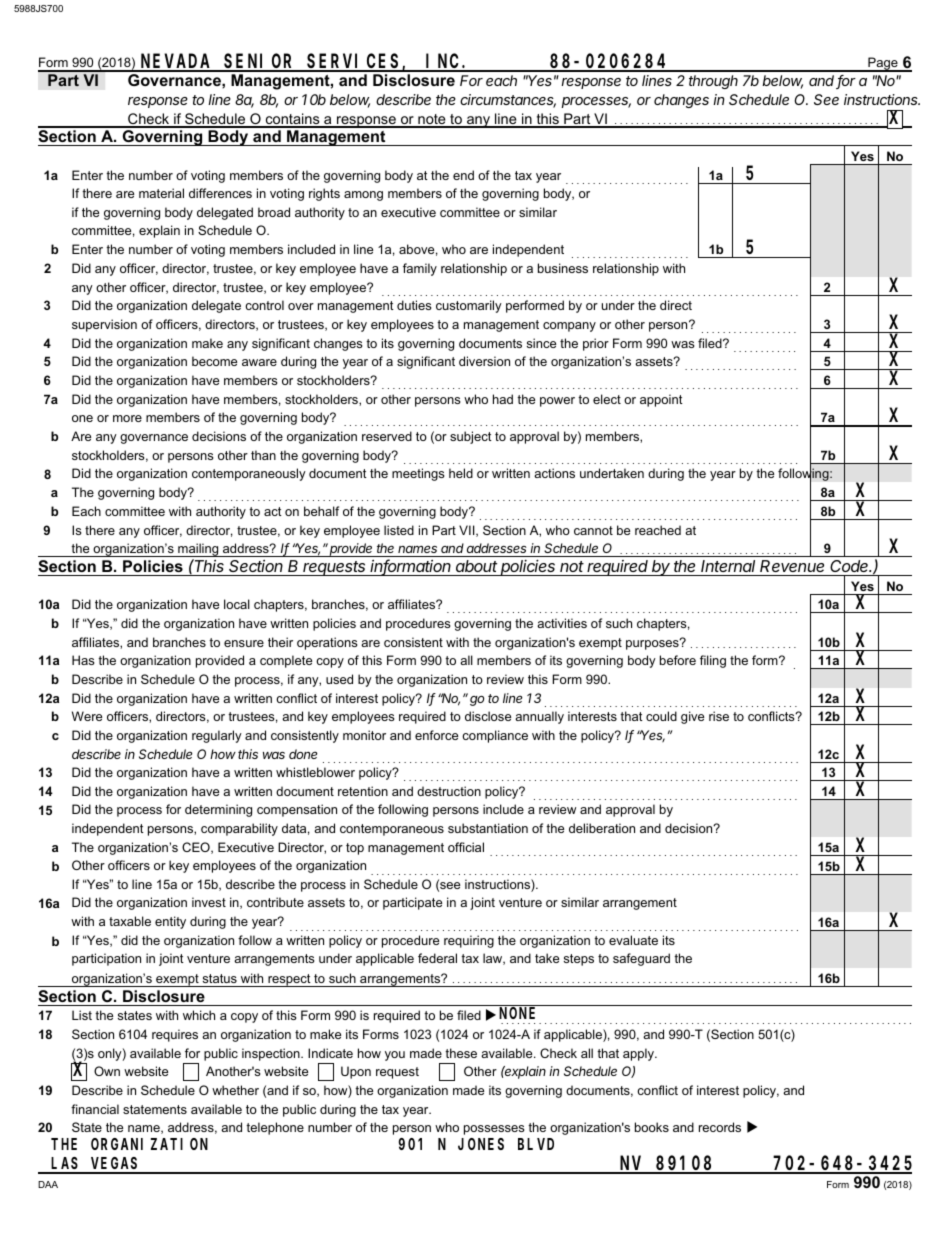 This screenshot has width=952, height=1233. Describe the element at coordinates (494, 1130) in the screenshot. I see `possesses` at that location.
